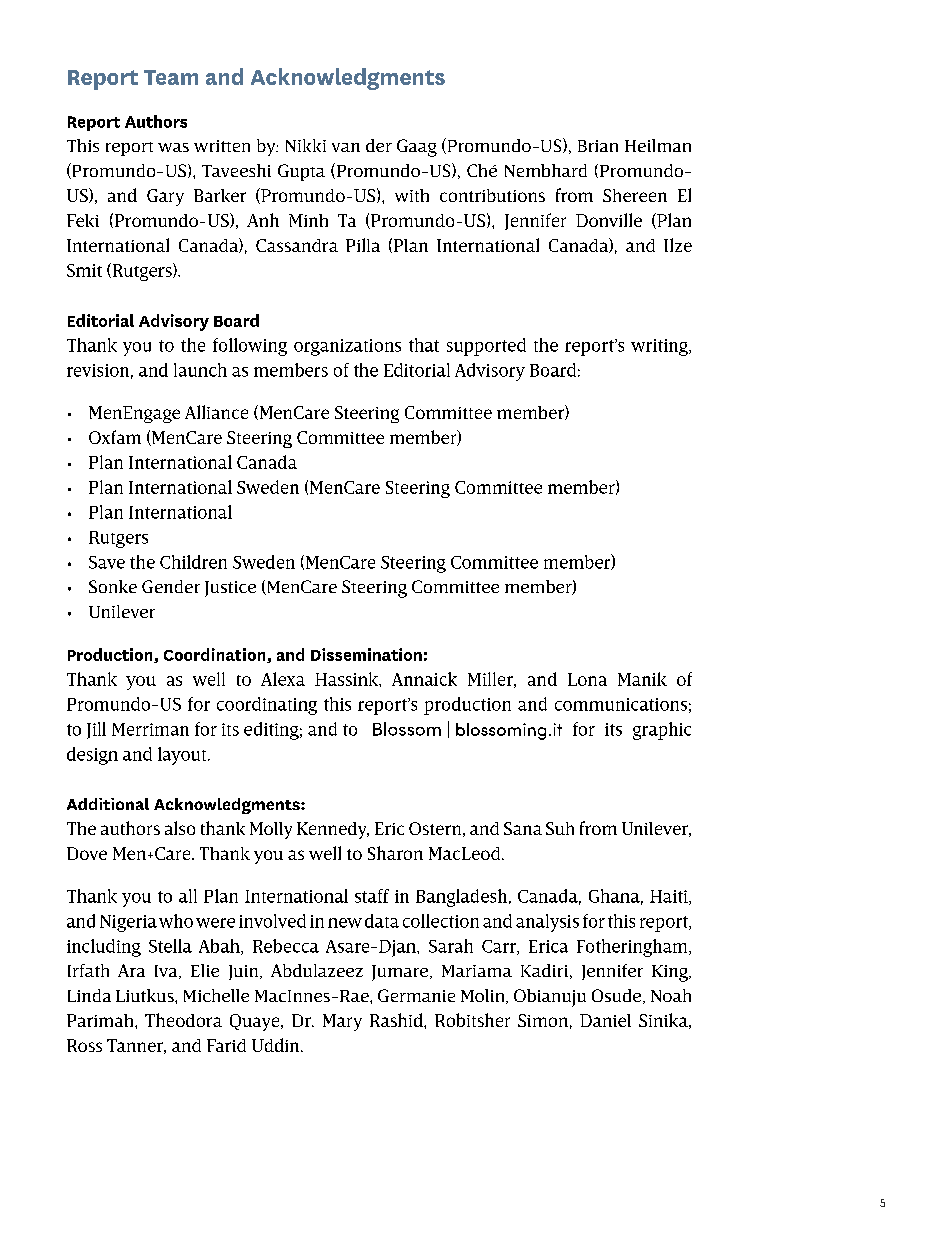 The height and width of the image is (1233, 952). What do you see at coordinates (660, 347) in the image?
I see `writing` at bounding box center [660, 347].
